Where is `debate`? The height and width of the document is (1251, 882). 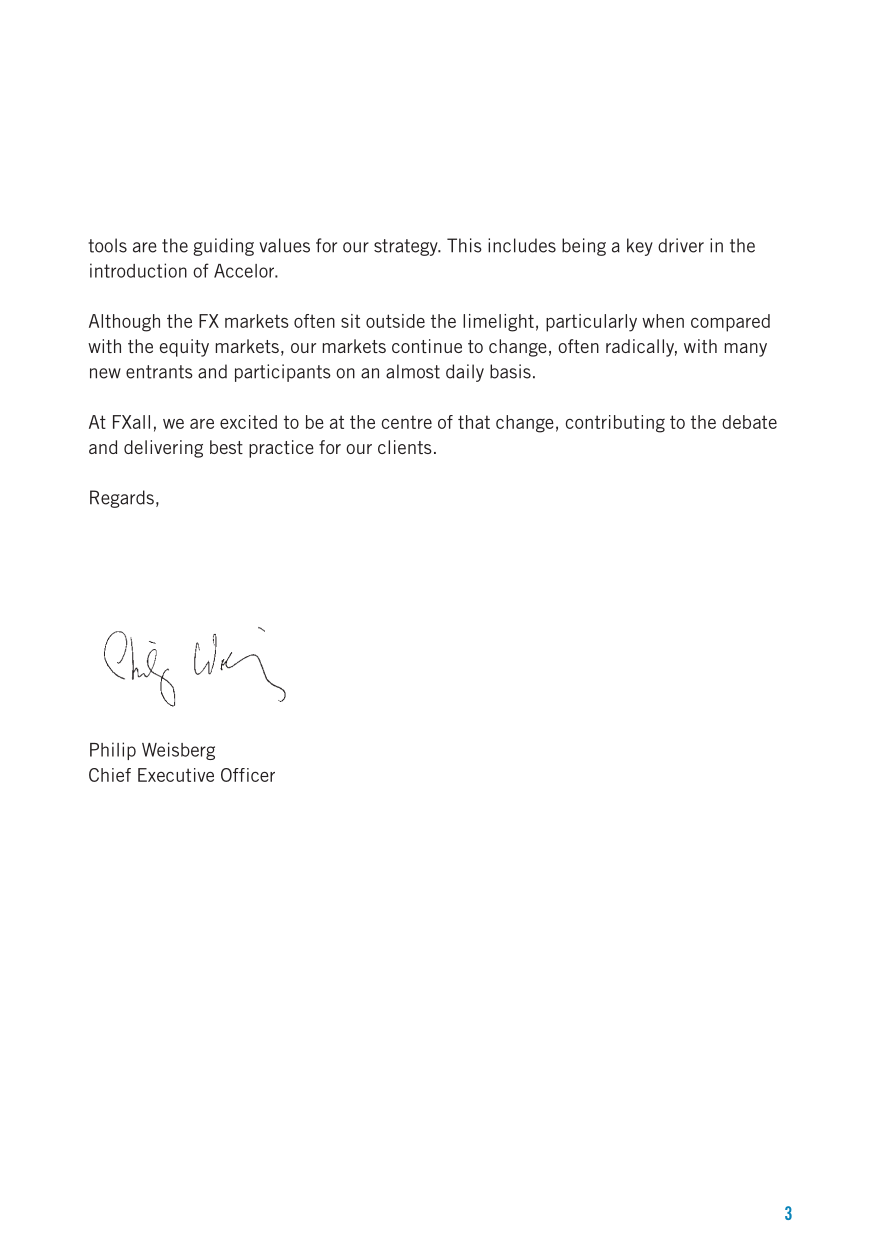
debate is located at coordinates (749, 422).
